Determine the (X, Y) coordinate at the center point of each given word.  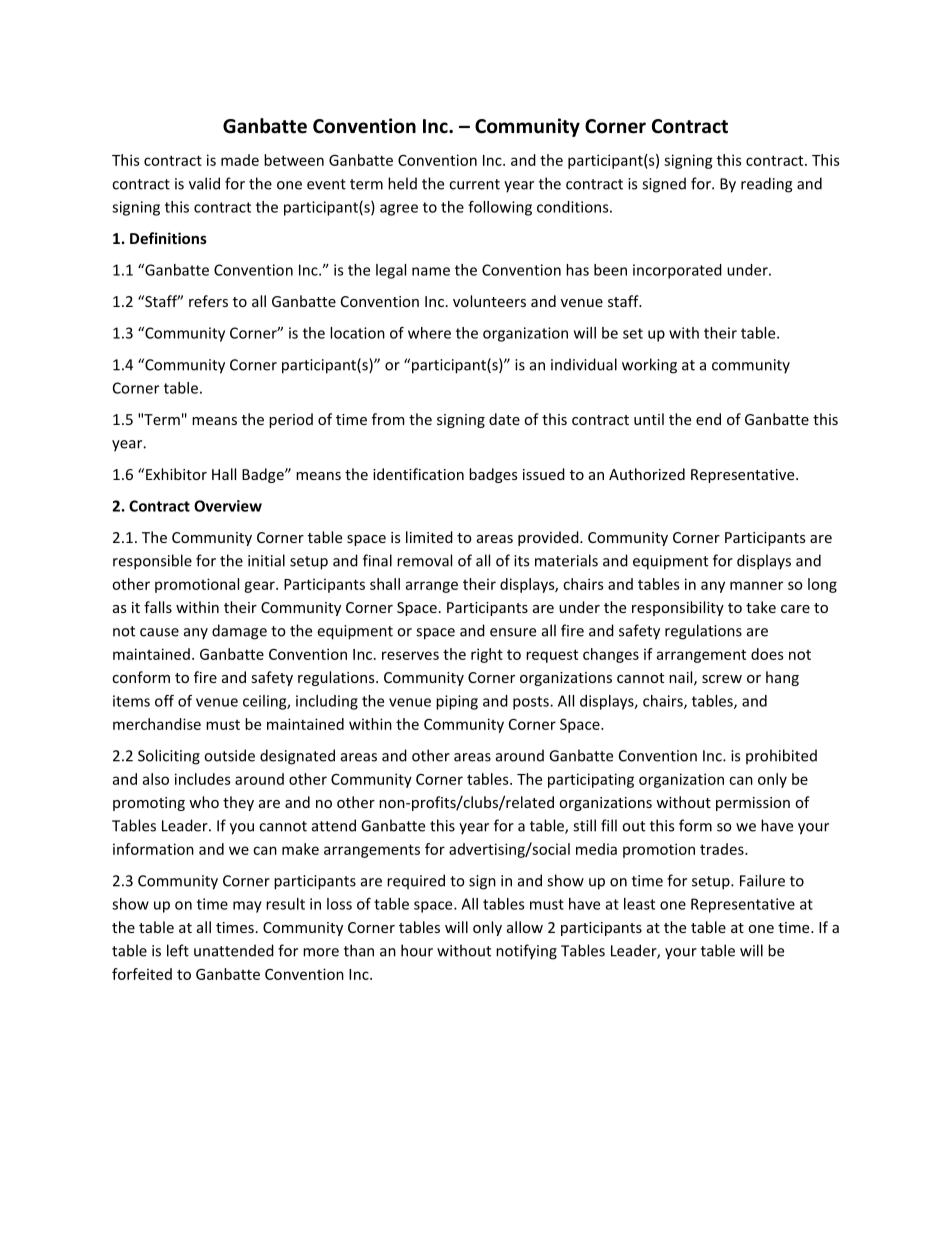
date (504, 419)
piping (457, 702)
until (649, 419)
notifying (526, 952)
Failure (762, 880)
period (291, 420)
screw (722, 679)
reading (766, 185)
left (178, 950)
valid (204, 183)
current (474, 184)
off (164, 701)
